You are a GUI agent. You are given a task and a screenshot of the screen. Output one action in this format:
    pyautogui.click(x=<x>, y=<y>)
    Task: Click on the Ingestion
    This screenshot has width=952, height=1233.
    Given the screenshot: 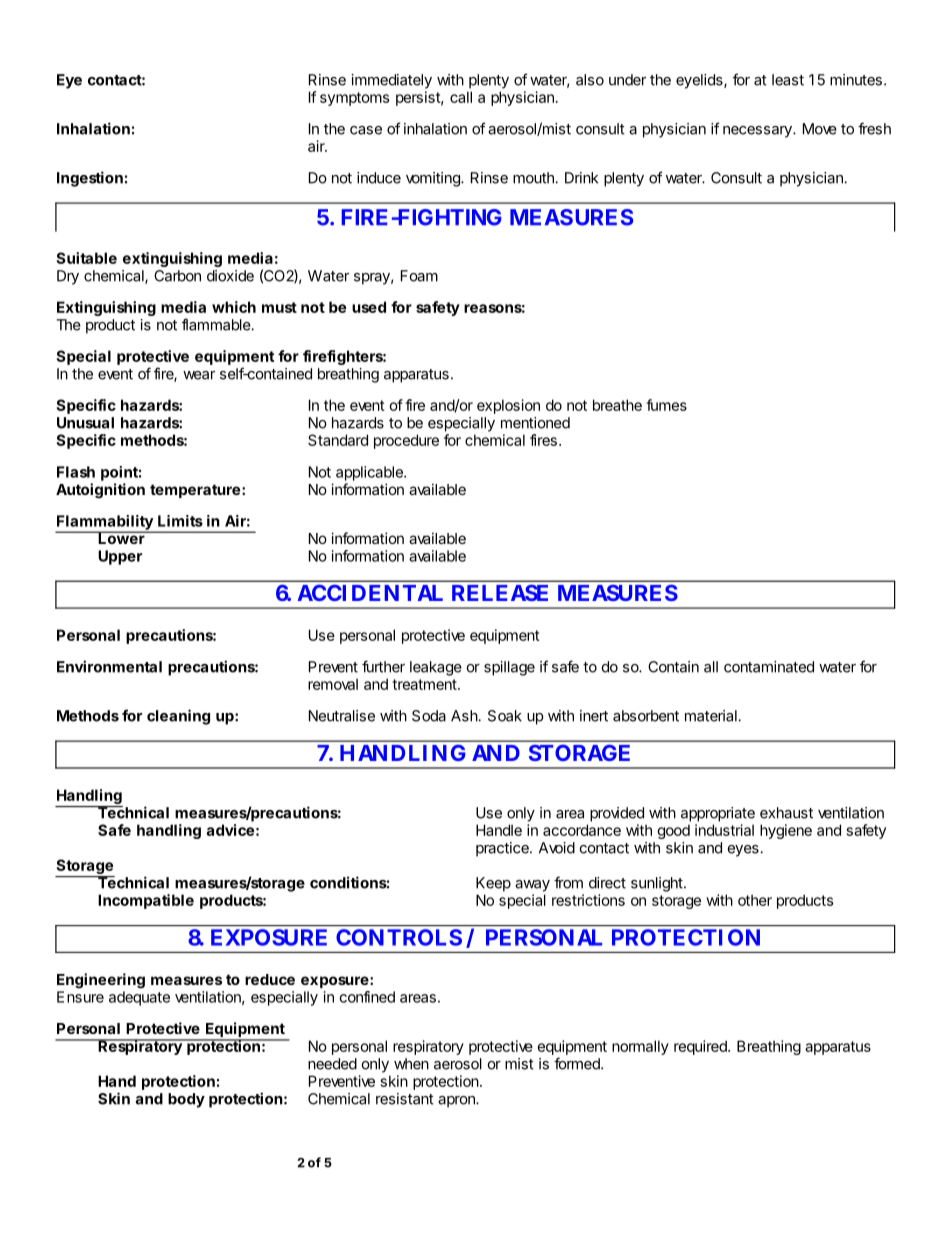 What is the action you would take?
    pyautogui.click(x=90, y=179)
